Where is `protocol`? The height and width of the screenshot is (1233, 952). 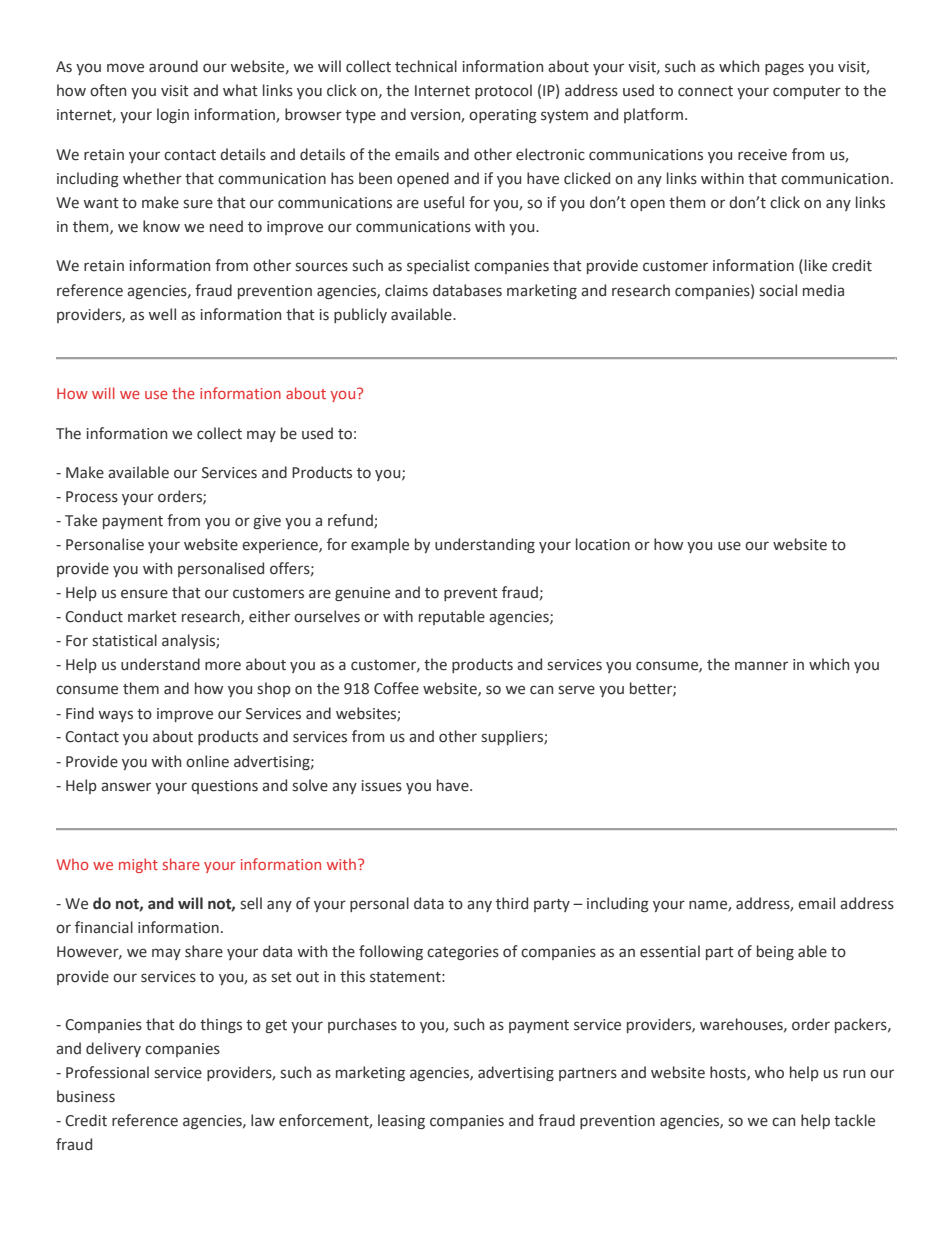
protocol is located at coordinates (503, 91).
